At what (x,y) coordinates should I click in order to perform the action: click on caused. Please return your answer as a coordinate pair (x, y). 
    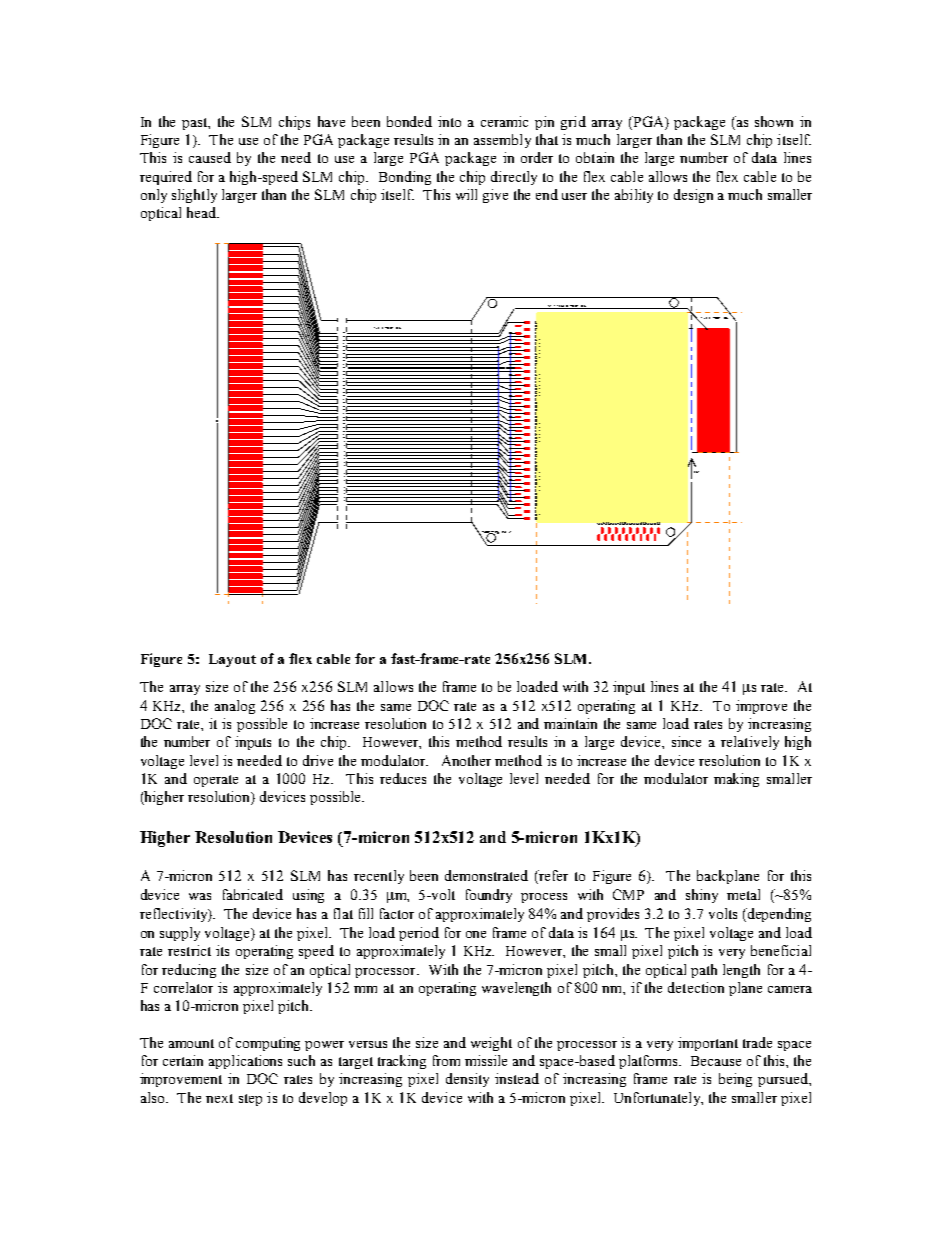
    Looking at the image, I should click on (210, 157).
